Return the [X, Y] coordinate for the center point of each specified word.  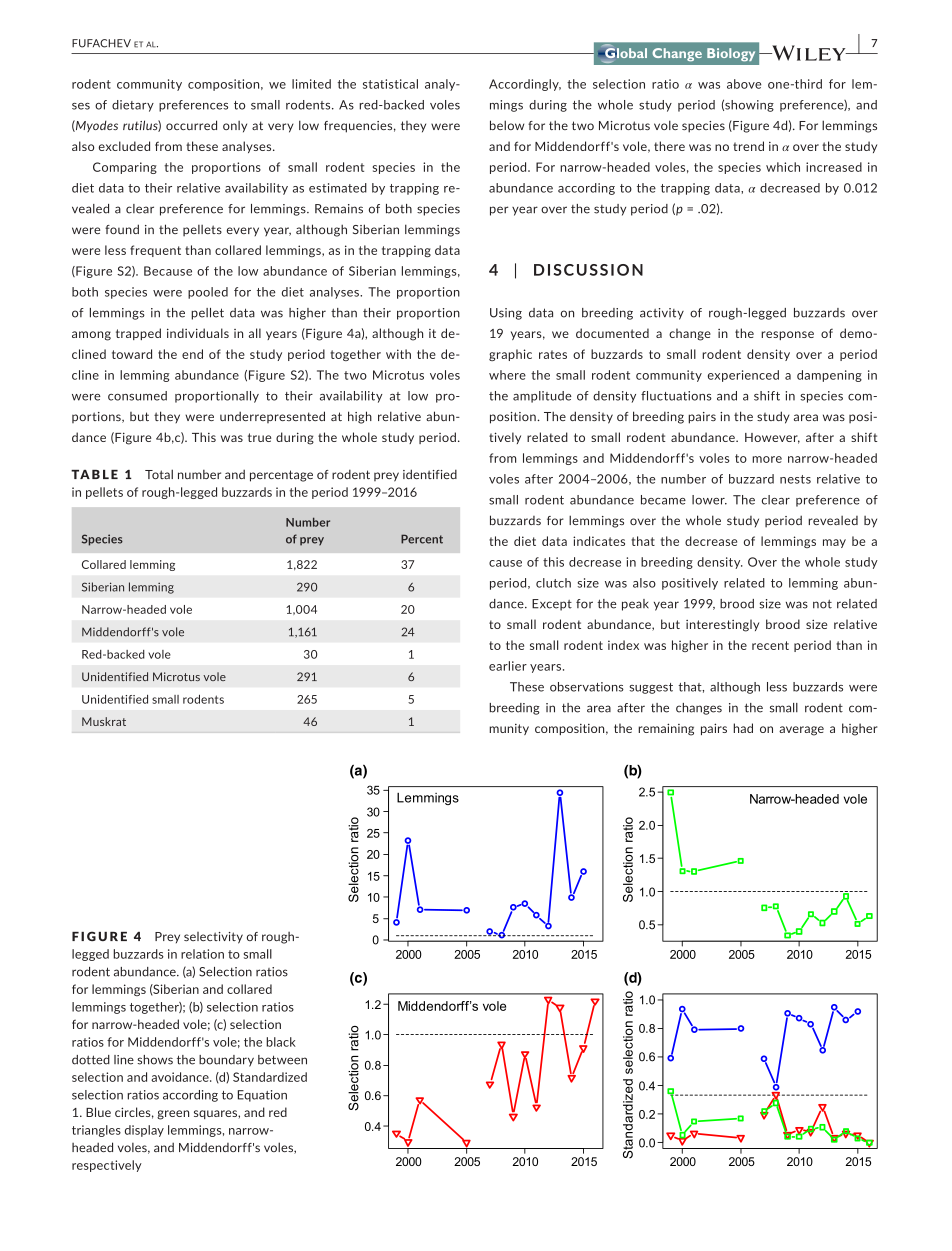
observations [587, 687]
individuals [198, 333]
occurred [191, 125]
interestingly [722, 625]
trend [748, 146]
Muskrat [104, 721]
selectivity [213, 938]
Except [552, 605]
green [173, 1115]
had [743, 728]
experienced [743, 376]
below [507, 125]
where [507, 375]
